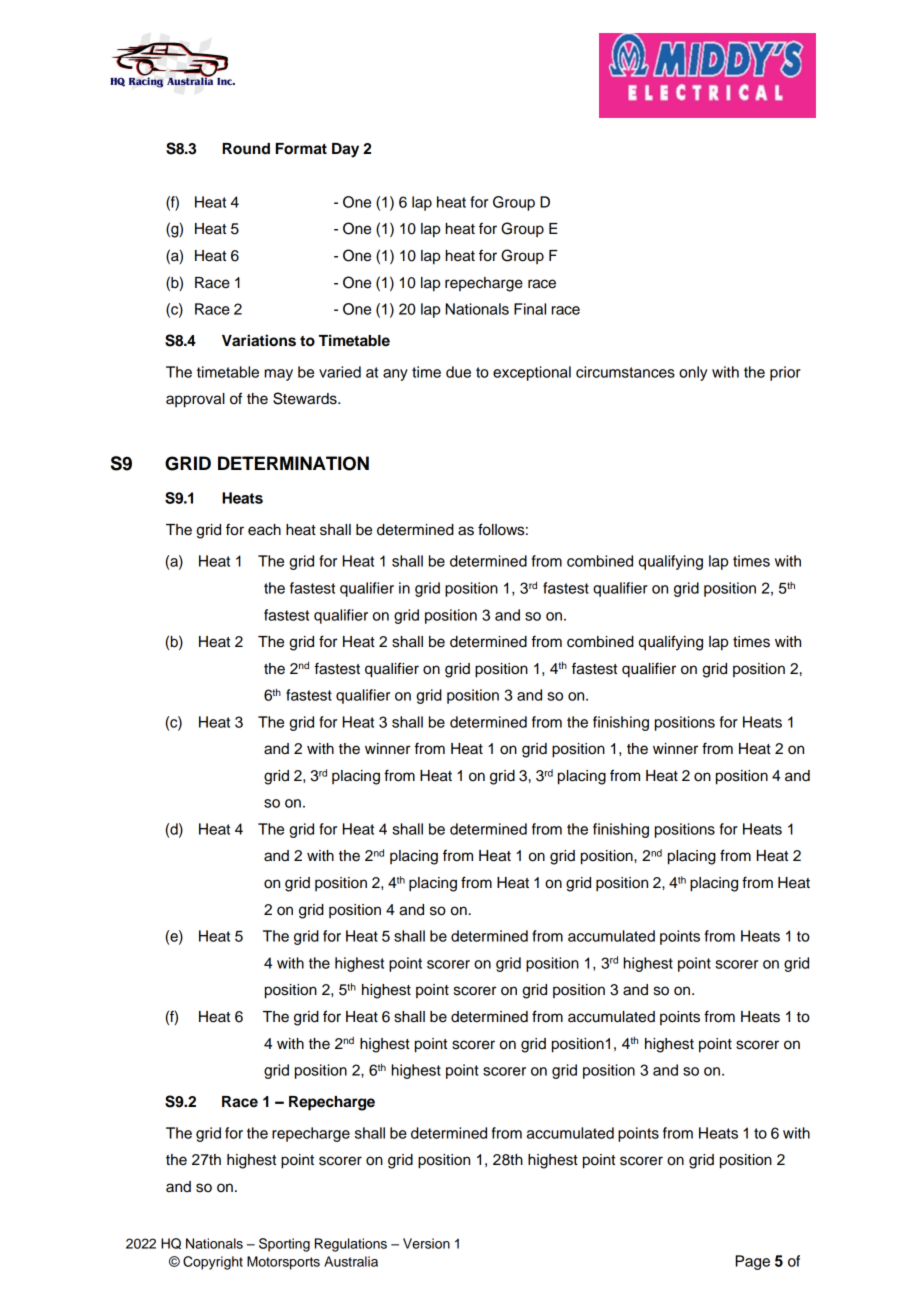 Image resolution: width=924 pixels, height=1307 pixels. I want to click on Round, so click(246, 149).
